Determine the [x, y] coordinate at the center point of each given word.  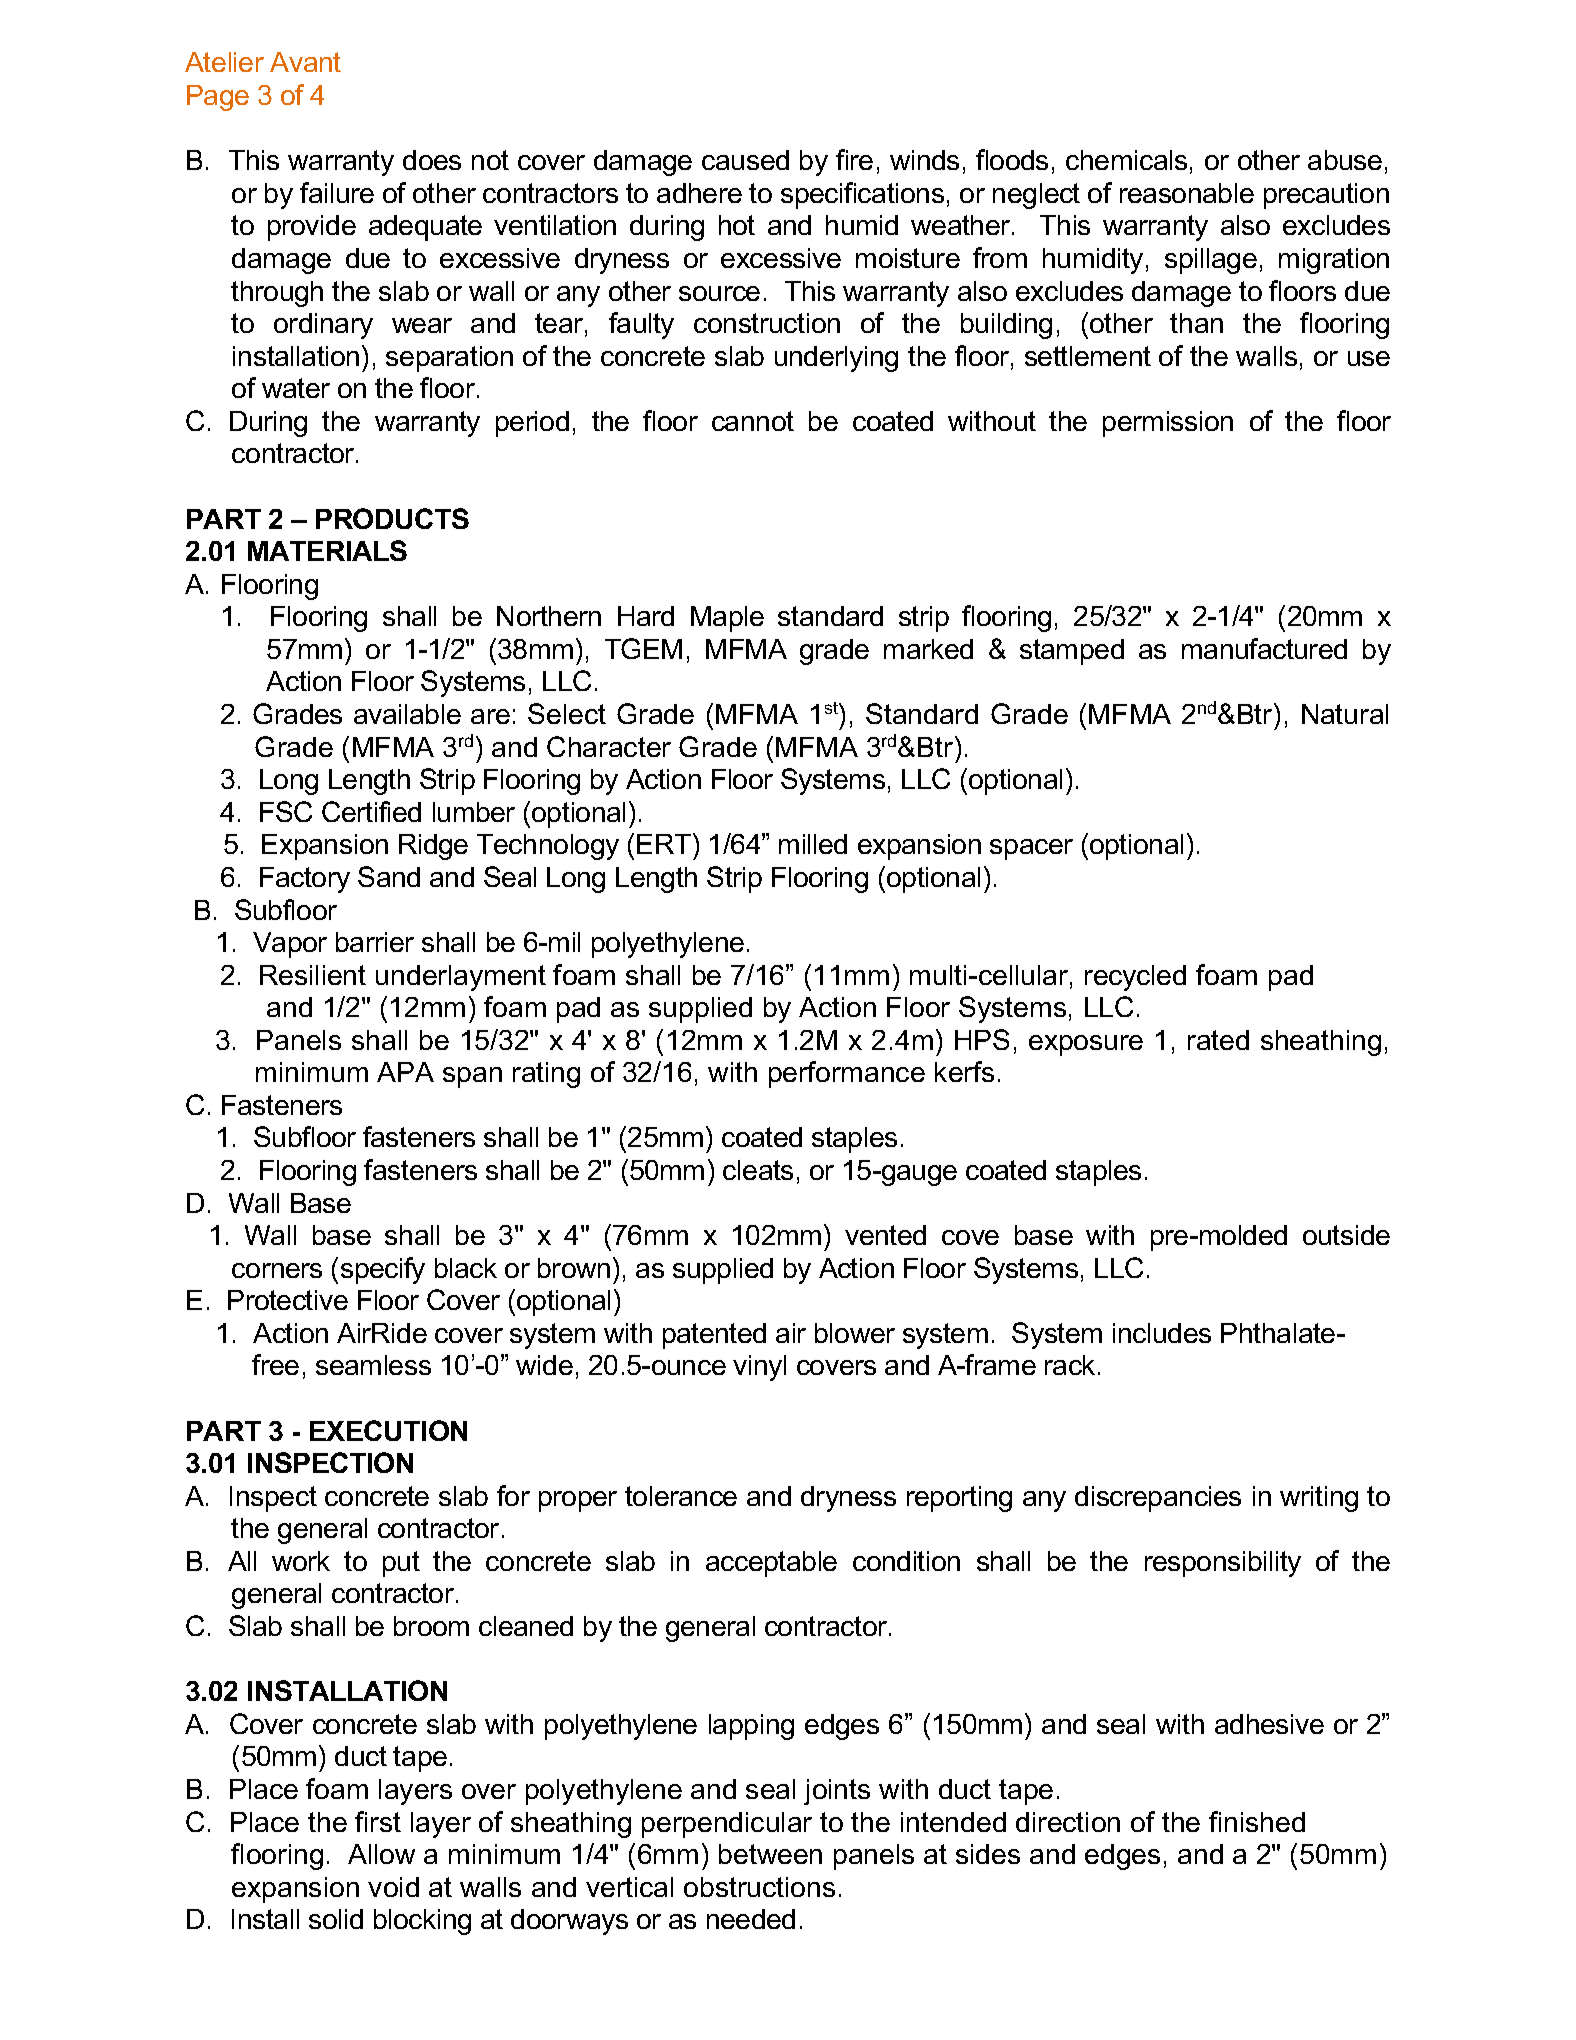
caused [745, 160]
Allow [381, 1854]
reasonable [1187, 193]
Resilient [313, 975]
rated [1218, 1040]
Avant [305, 62]
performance [847, 1074]
